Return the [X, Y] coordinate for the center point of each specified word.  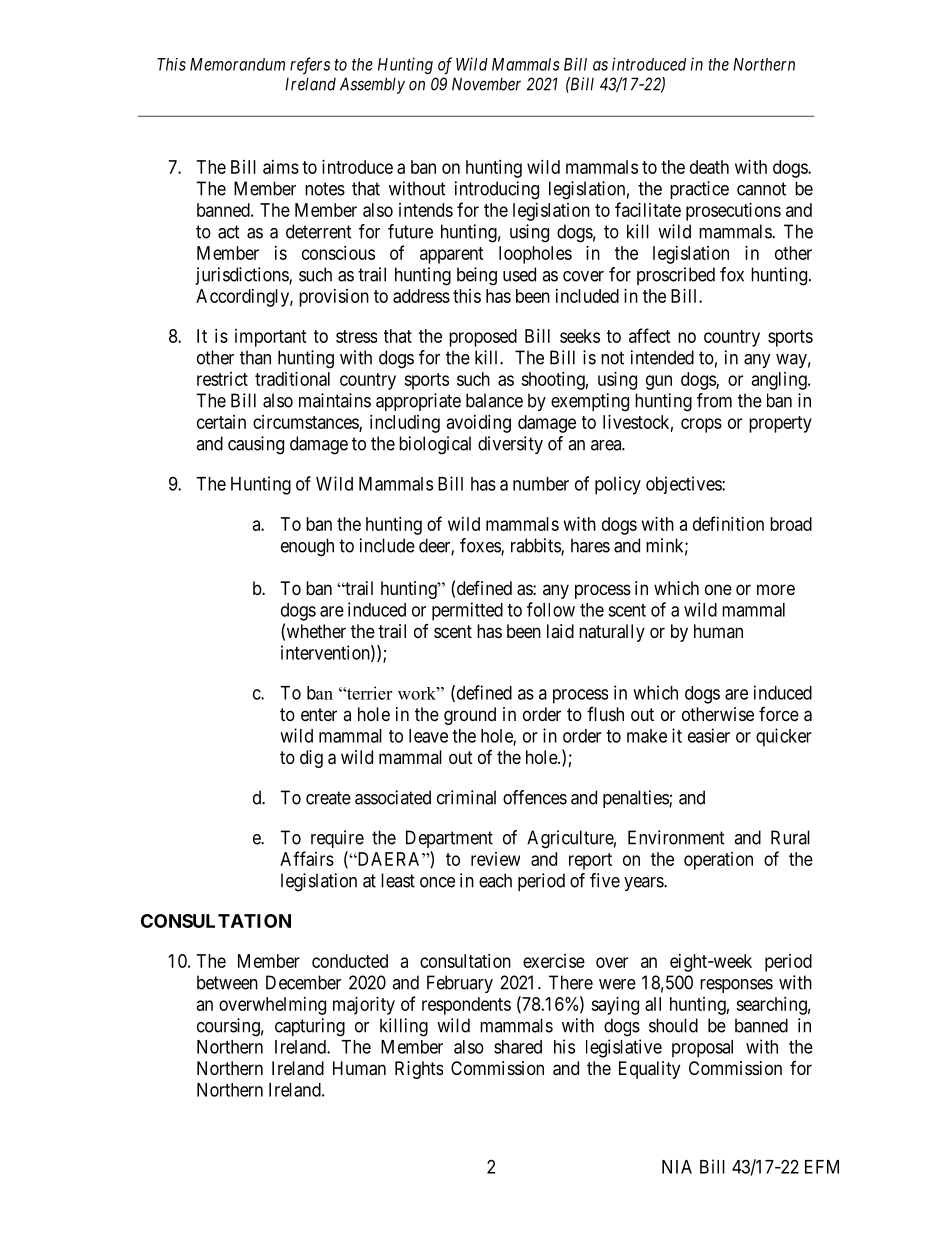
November [486, 84]
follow [551, 609]
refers [310, 65]
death [709, 167]
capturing [310, 1027]
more [776, 589]
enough [307, 547]
